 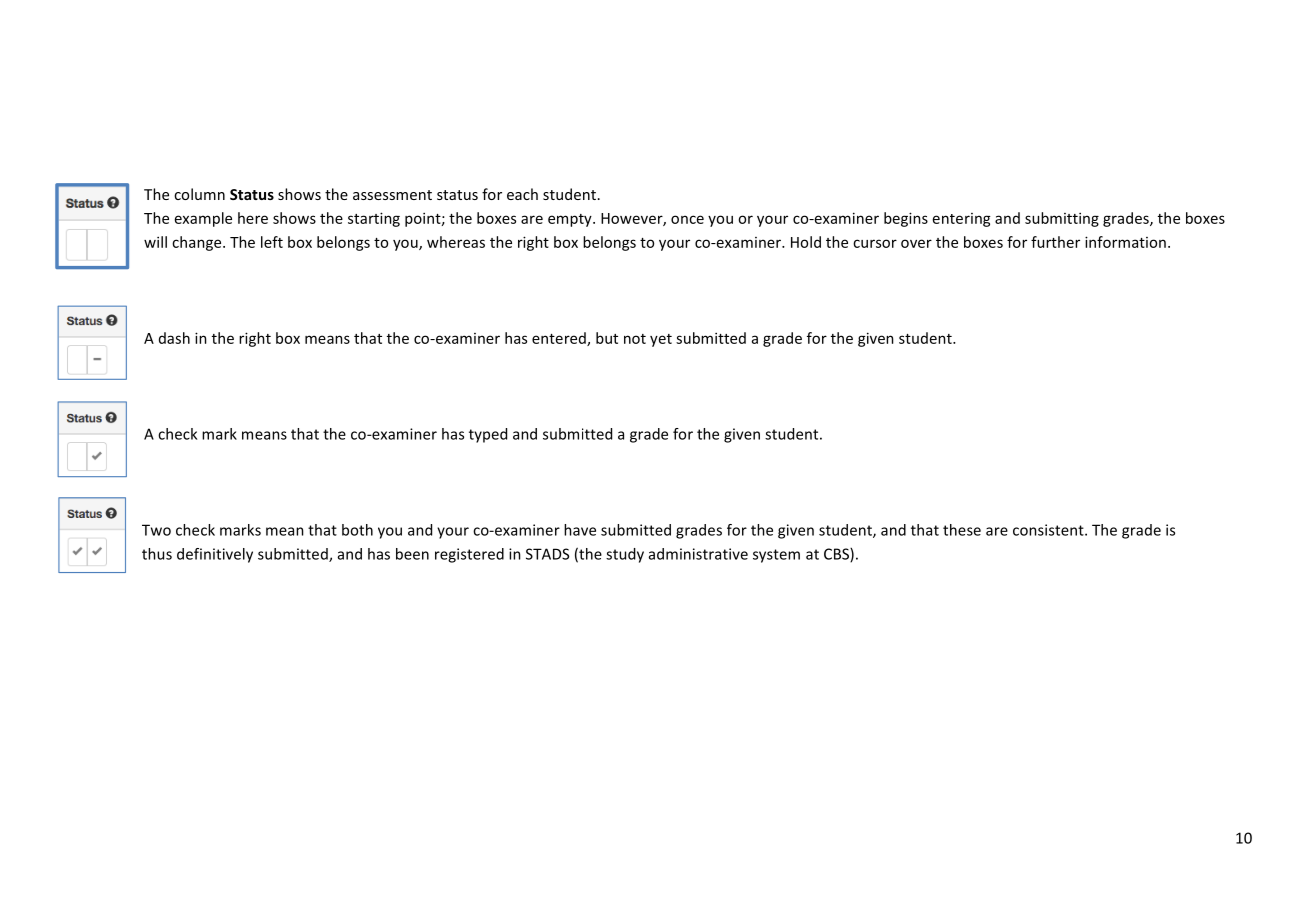 I want to click on these, so click(x=962, y=530).
